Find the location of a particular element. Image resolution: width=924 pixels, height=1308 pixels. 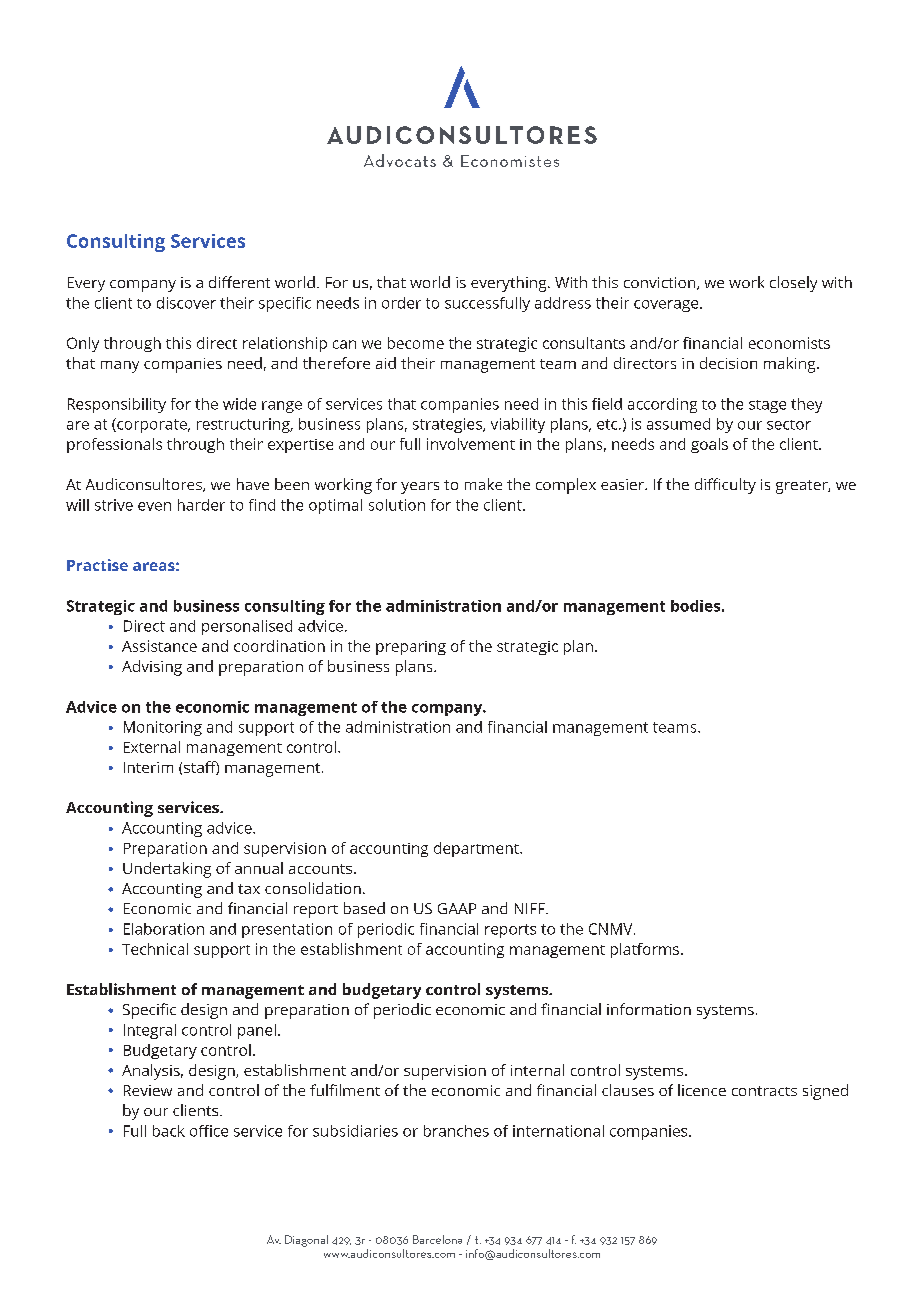

solution is located at coordinates (397, 505).
